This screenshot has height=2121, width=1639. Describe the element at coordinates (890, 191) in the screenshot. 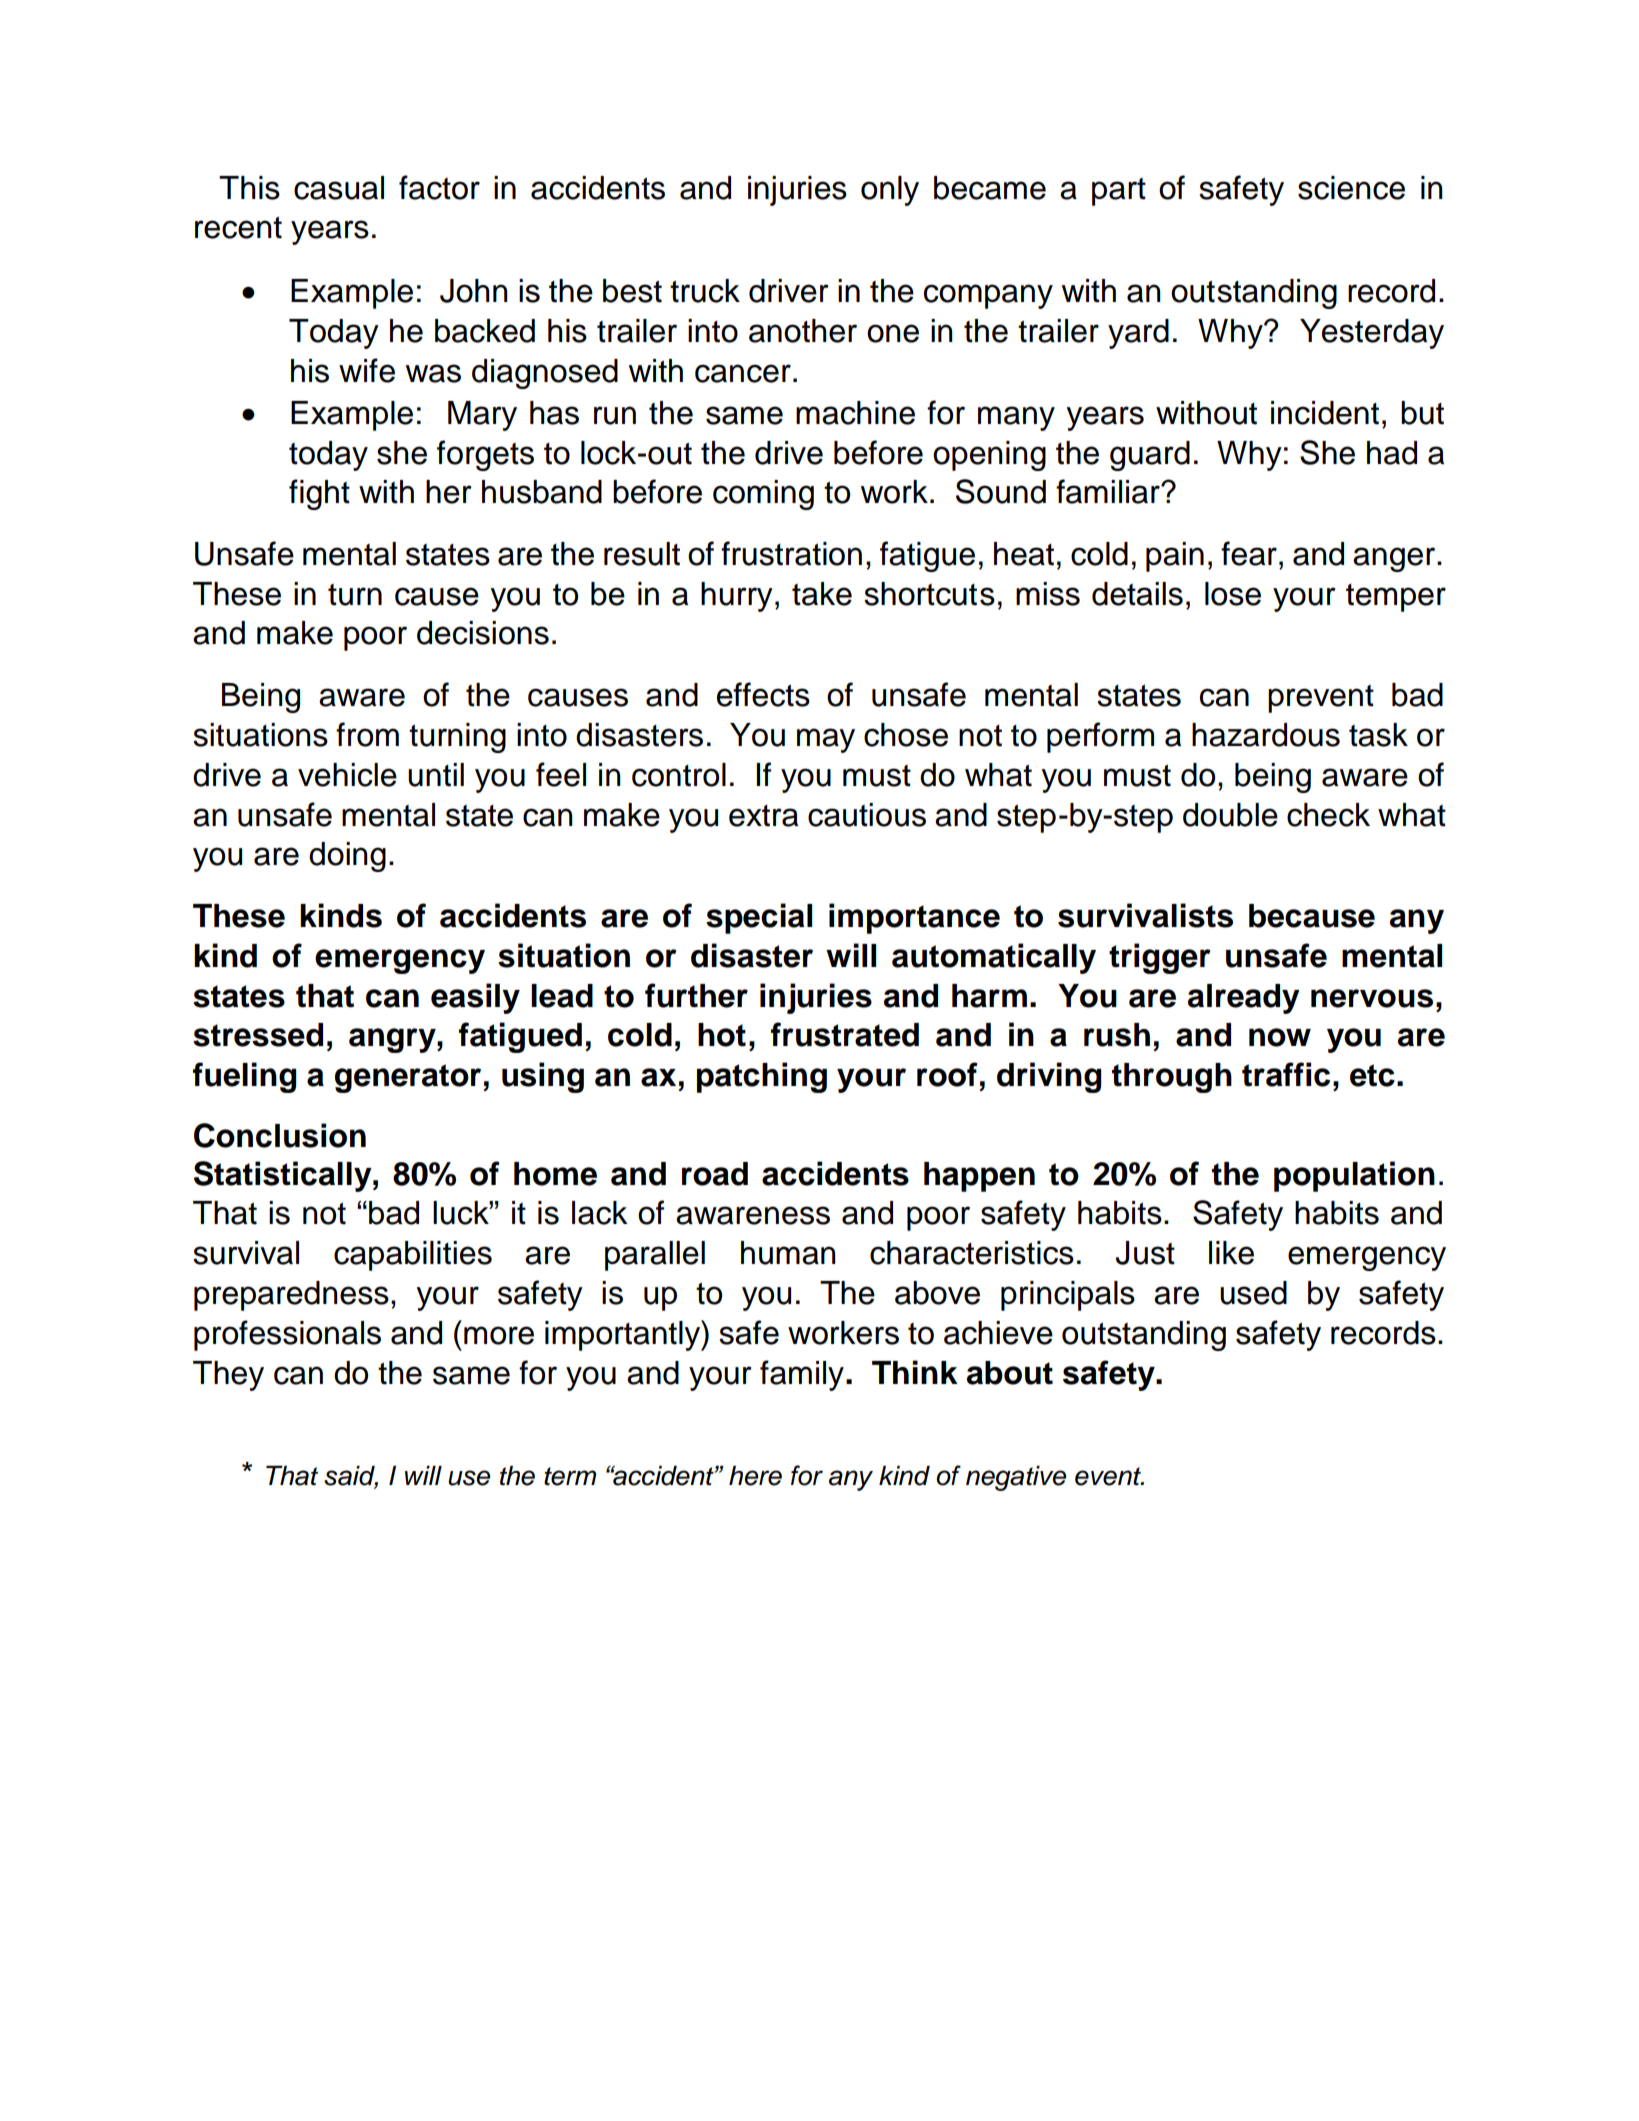

I see `only` at that location.
